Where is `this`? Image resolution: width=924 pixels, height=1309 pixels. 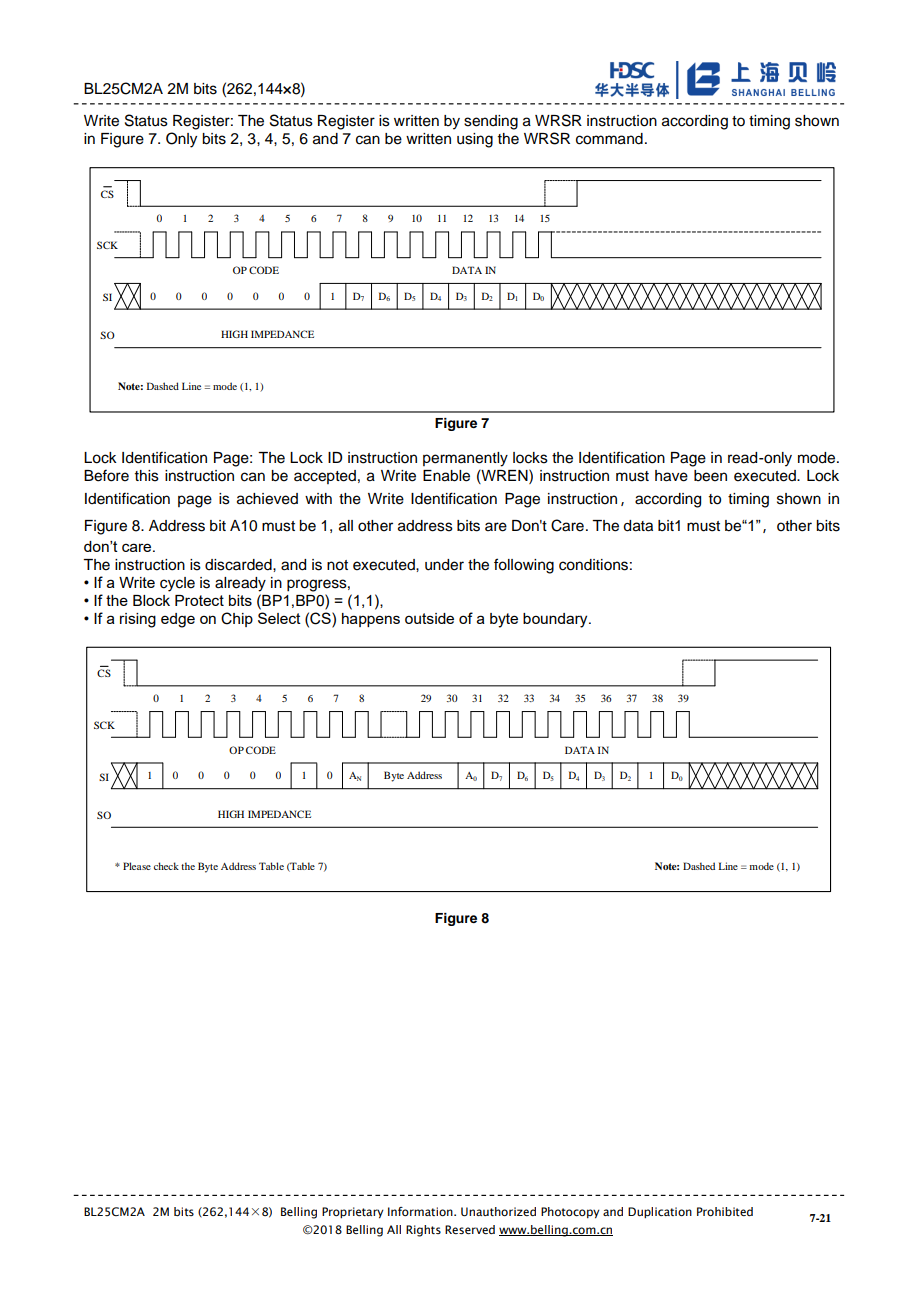
this is located at coordinates (147, 476).
